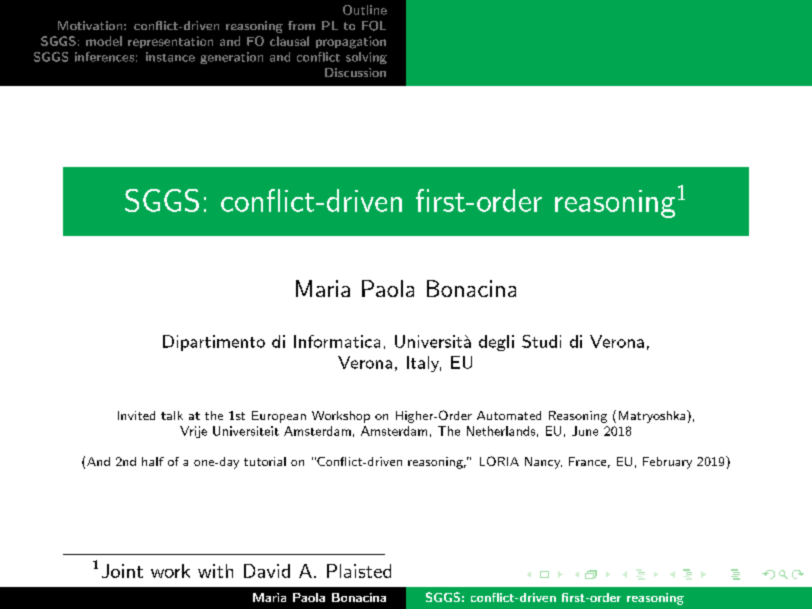 This screenshot has height=609, width=812. Describe the element at coordinates (215, 571) in the screenshot. I see `with` at that location.
